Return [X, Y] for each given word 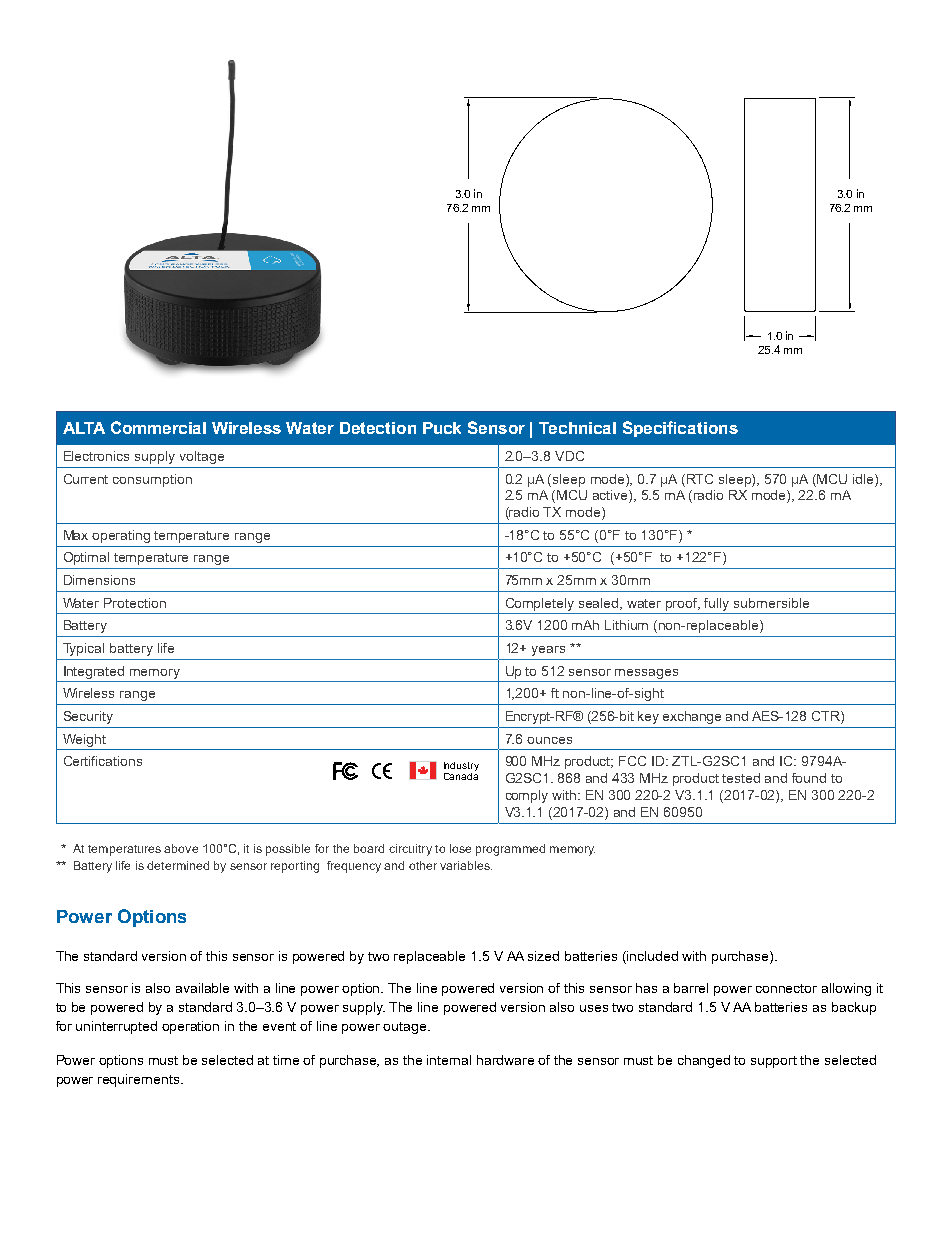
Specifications [680, 429]
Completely [540, 604]
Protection [135, 603]
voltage [202, 457]
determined [178, 865]
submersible [771, 603]
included [652, 956]
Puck [442, 428]
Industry [461, 768]
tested [741, 778]
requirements [140, 1080]
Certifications [103, 761]
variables [466, 865]
